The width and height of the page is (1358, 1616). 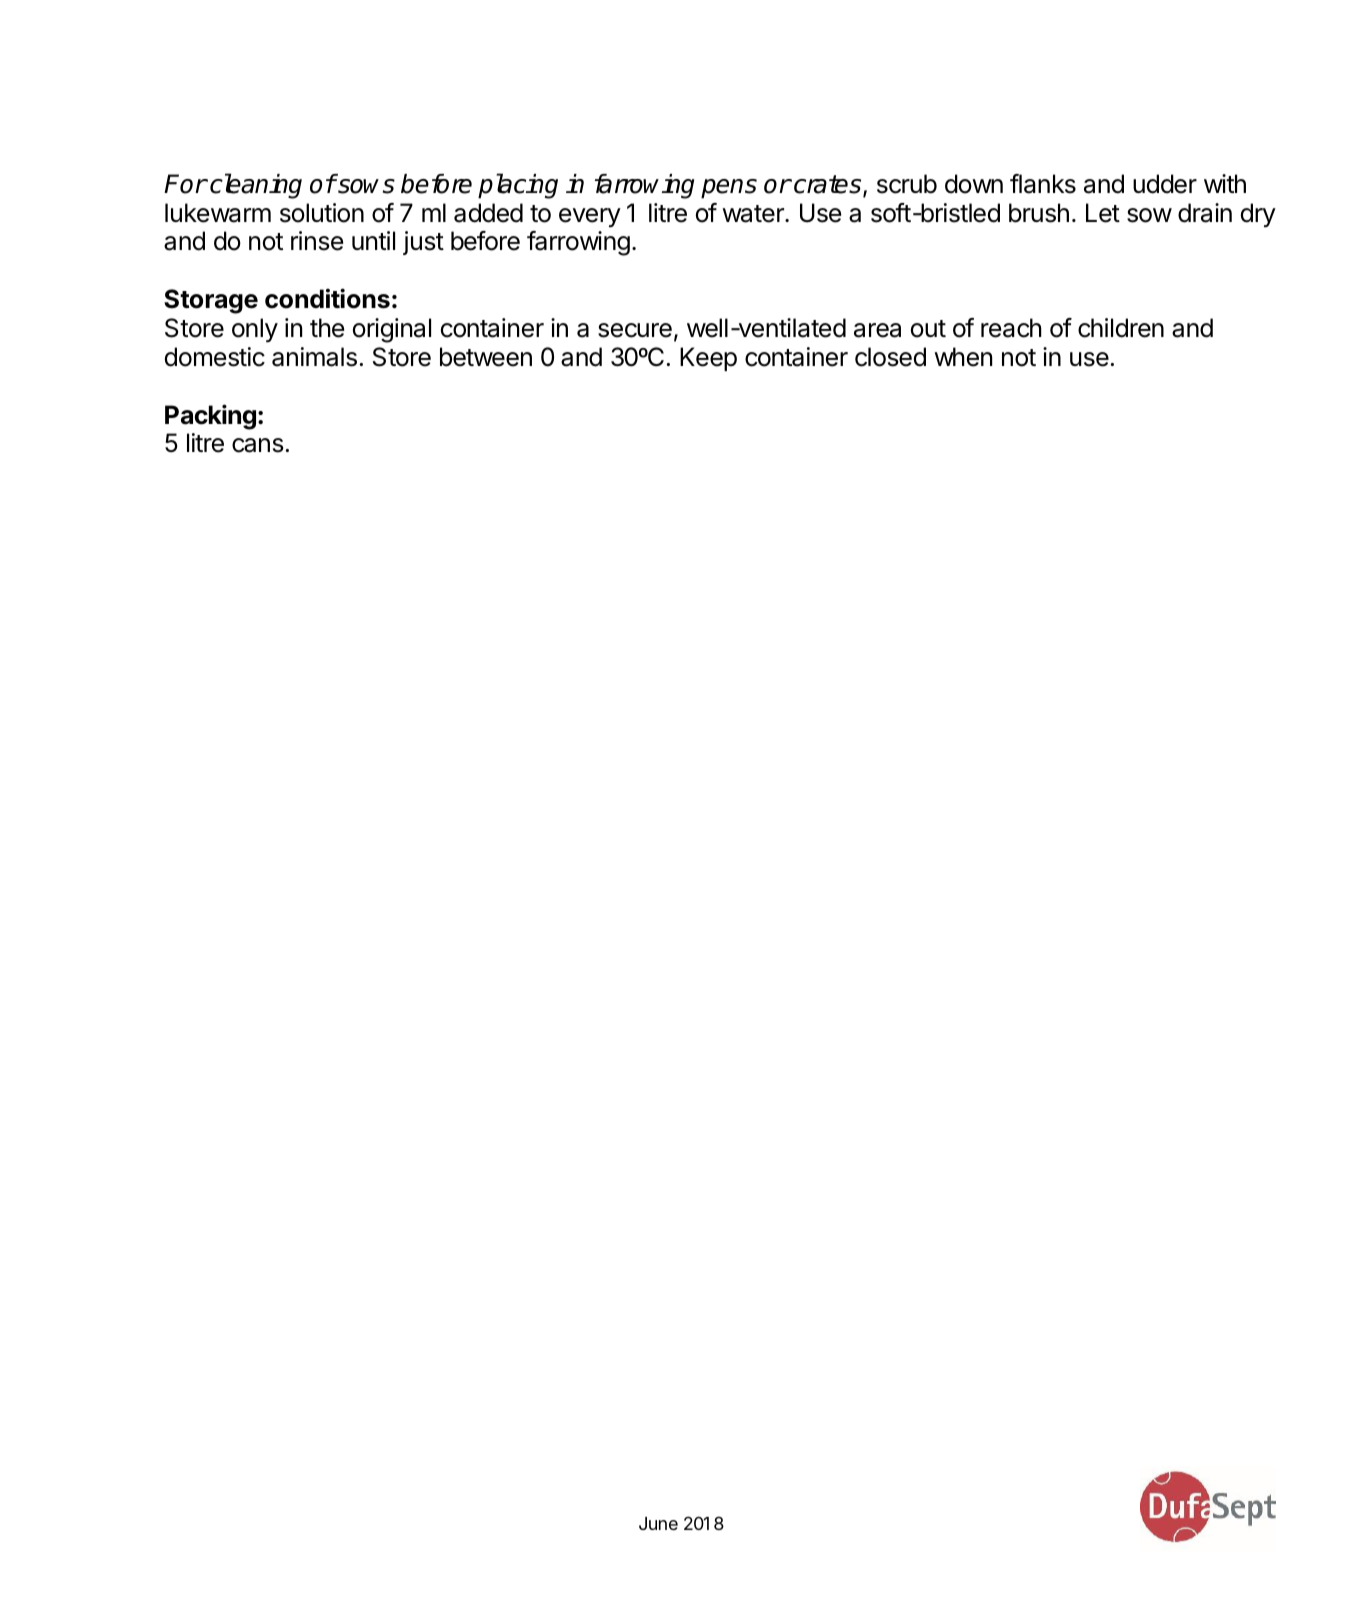 I want to click on Packing, so click(x=210, y=417).
